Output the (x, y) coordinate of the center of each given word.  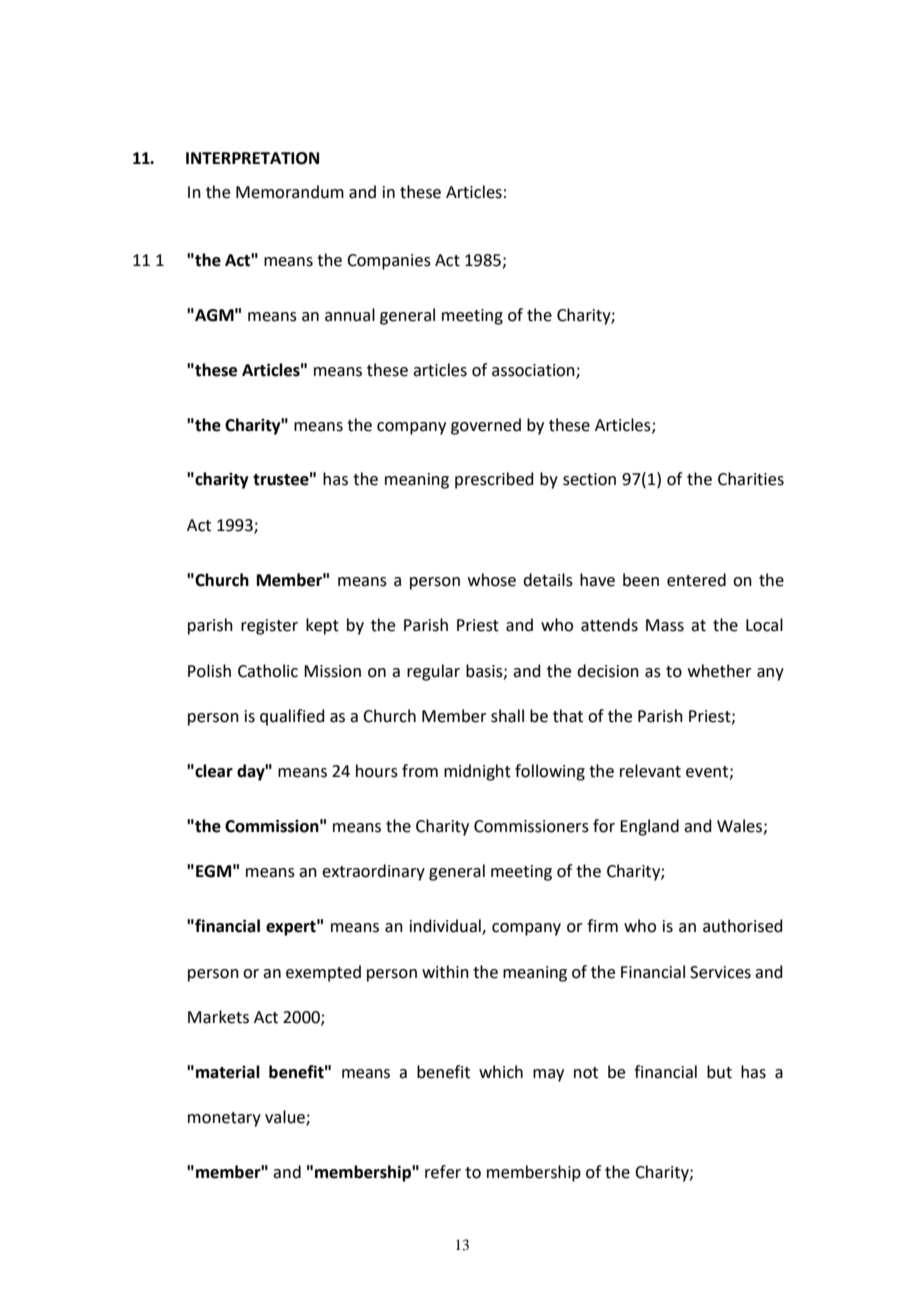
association (534, 371)
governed (486, 426)
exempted (323, 973)
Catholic (268, 671)
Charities (751, 479)
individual (446, 927)
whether (720, 671)
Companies (389, 262)
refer (443, 1172)
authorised (743, 926)
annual (350, 315)
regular (433, 672)
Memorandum (290, 192)
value (286, 1118)
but (719, 1072)
